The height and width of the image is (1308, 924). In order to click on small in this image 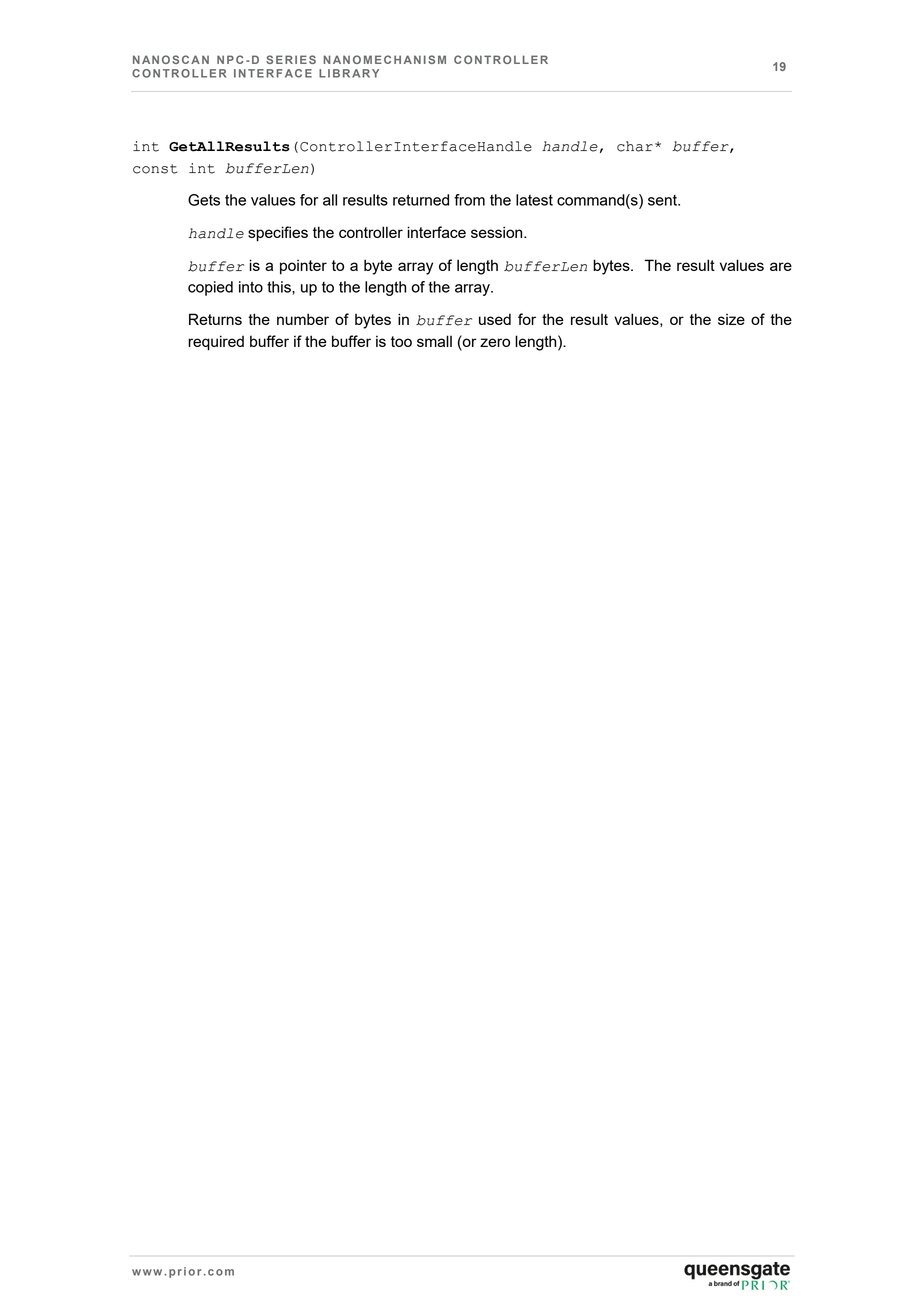, I will do `click(434, 341)`.
